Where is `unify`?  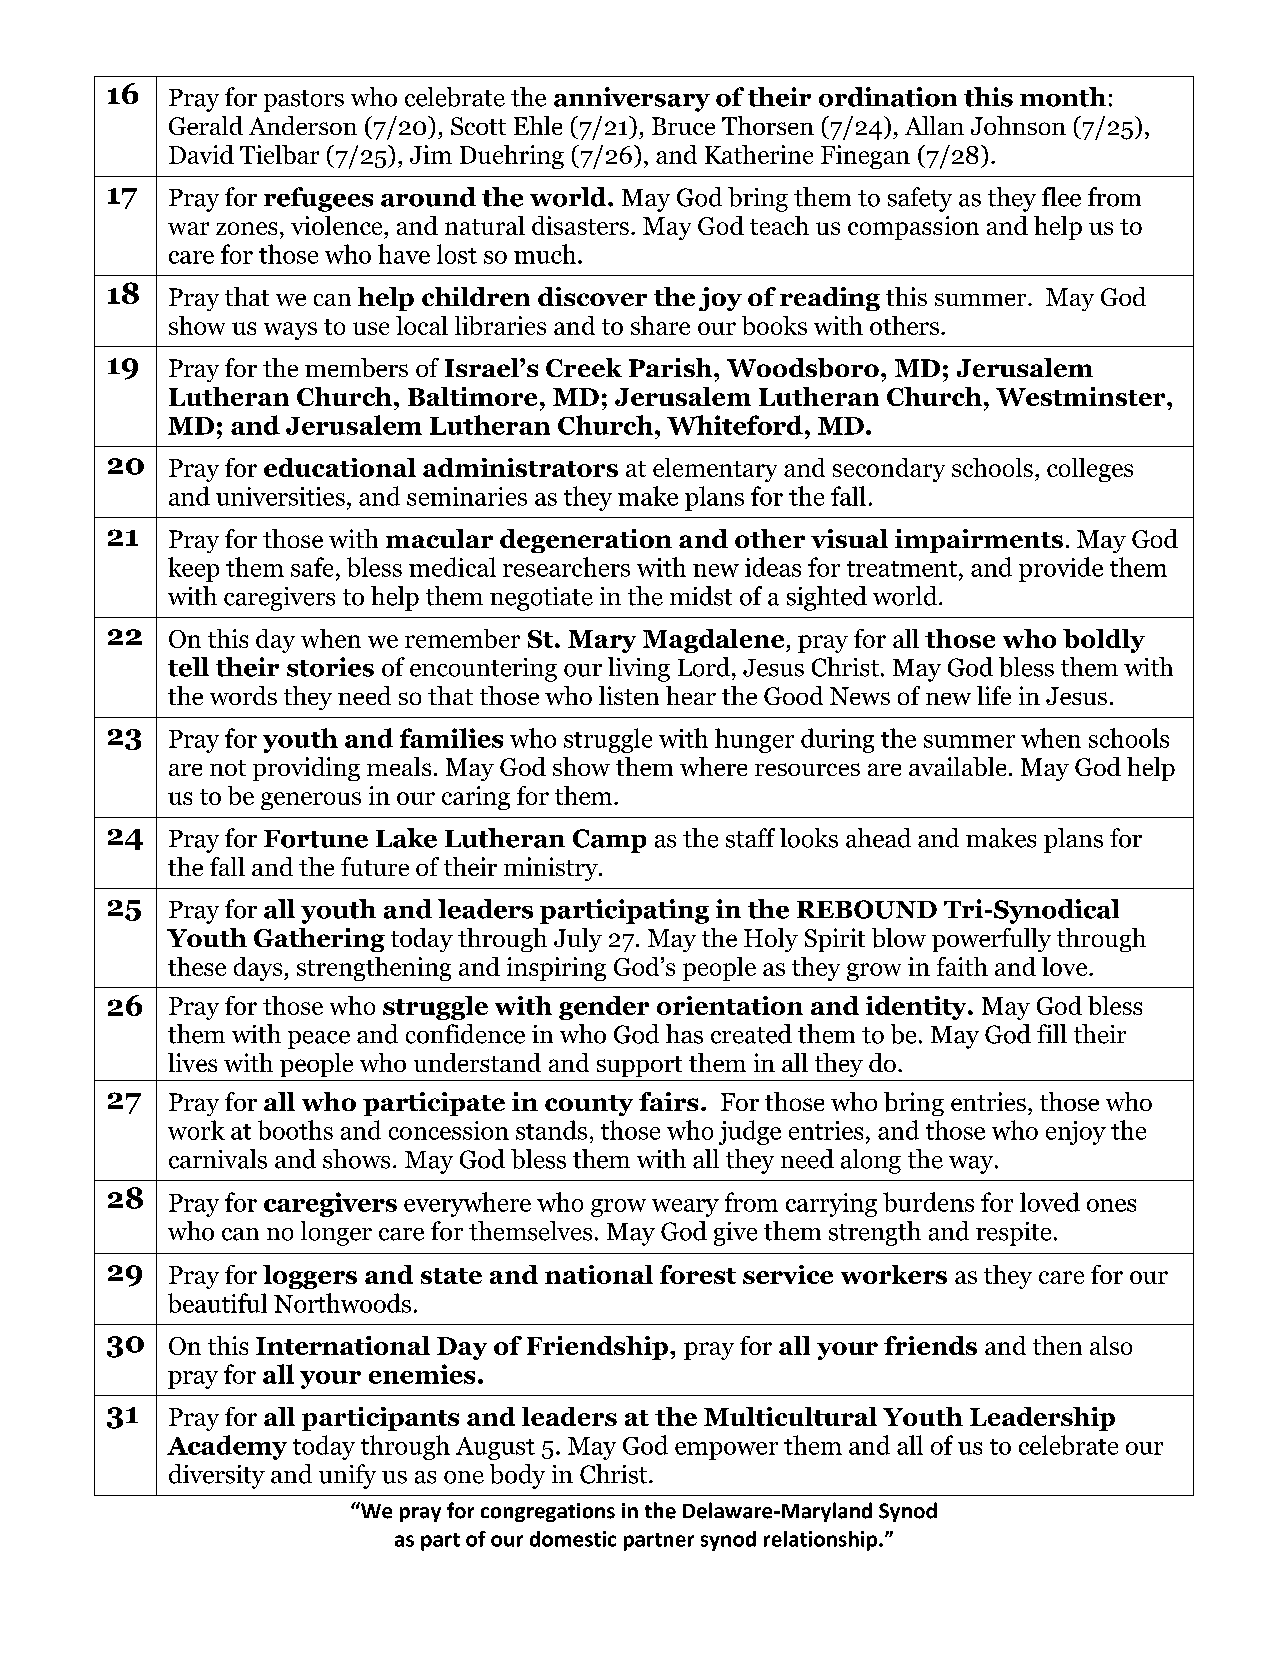
unify is located at coordinates (347, 1476).
